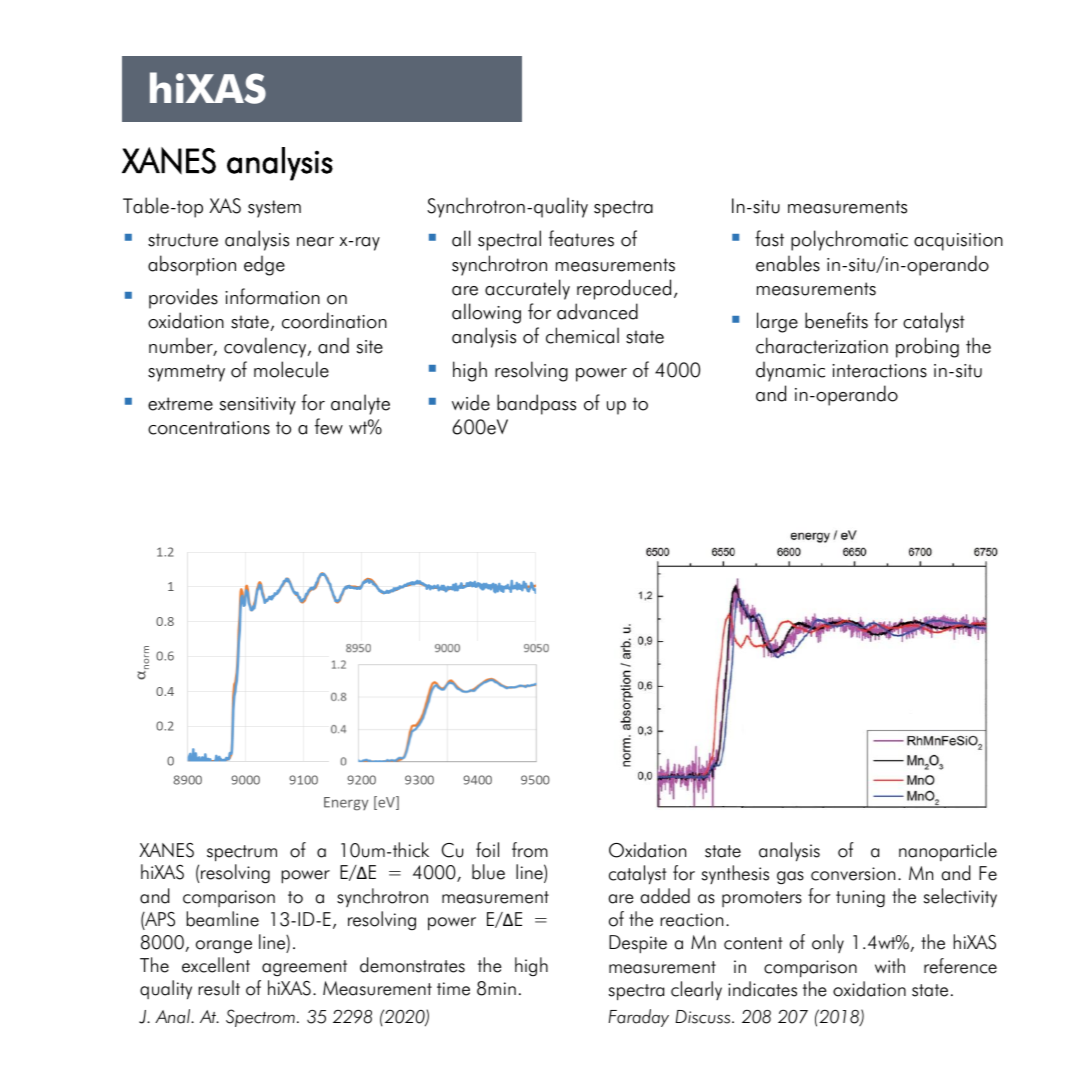 This document has height=1092, width=1092. What do you see at coordinates (329, 426) in the document?
I see `few` at bounding box center [329, 426].
